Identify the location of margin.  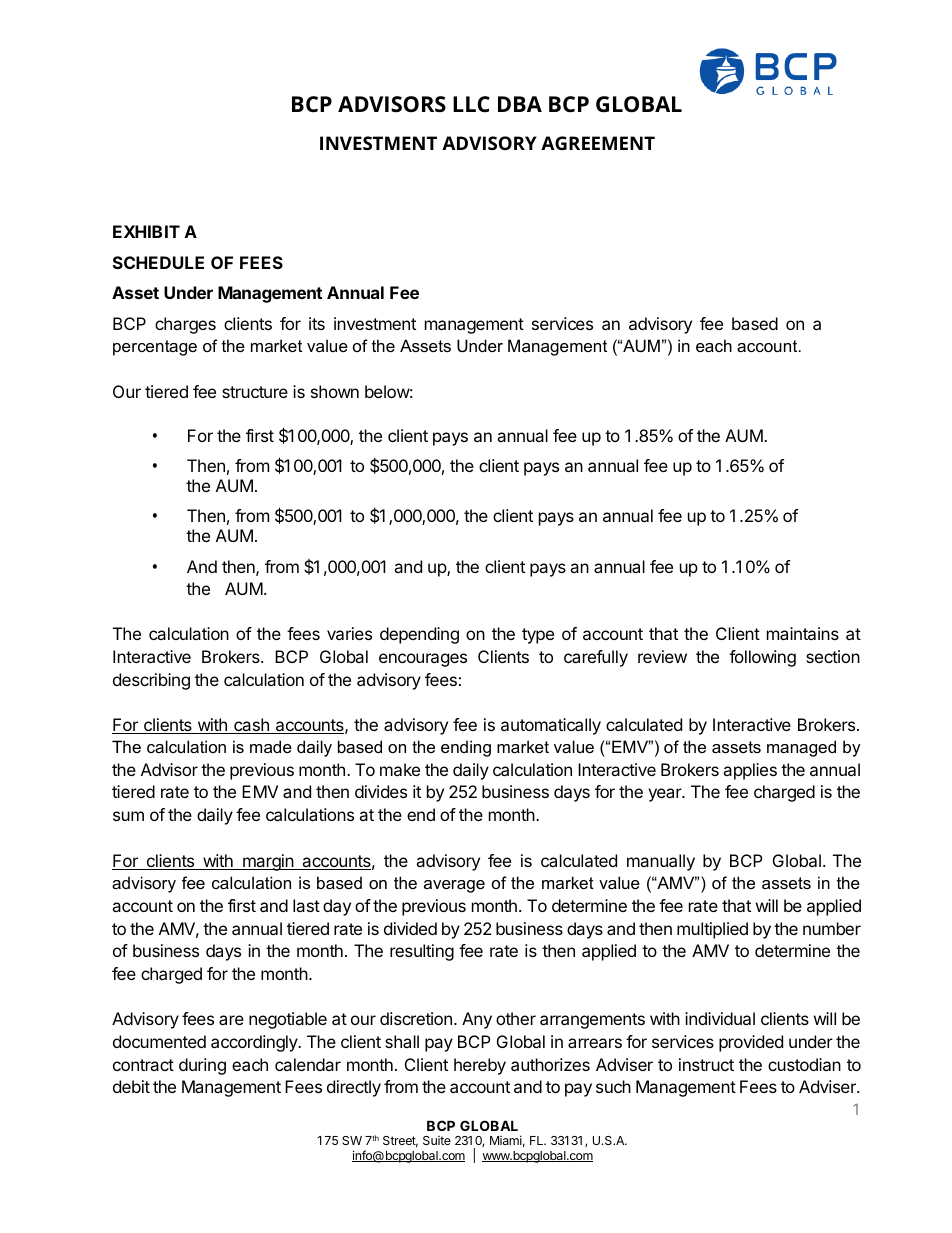
(268, 862).
